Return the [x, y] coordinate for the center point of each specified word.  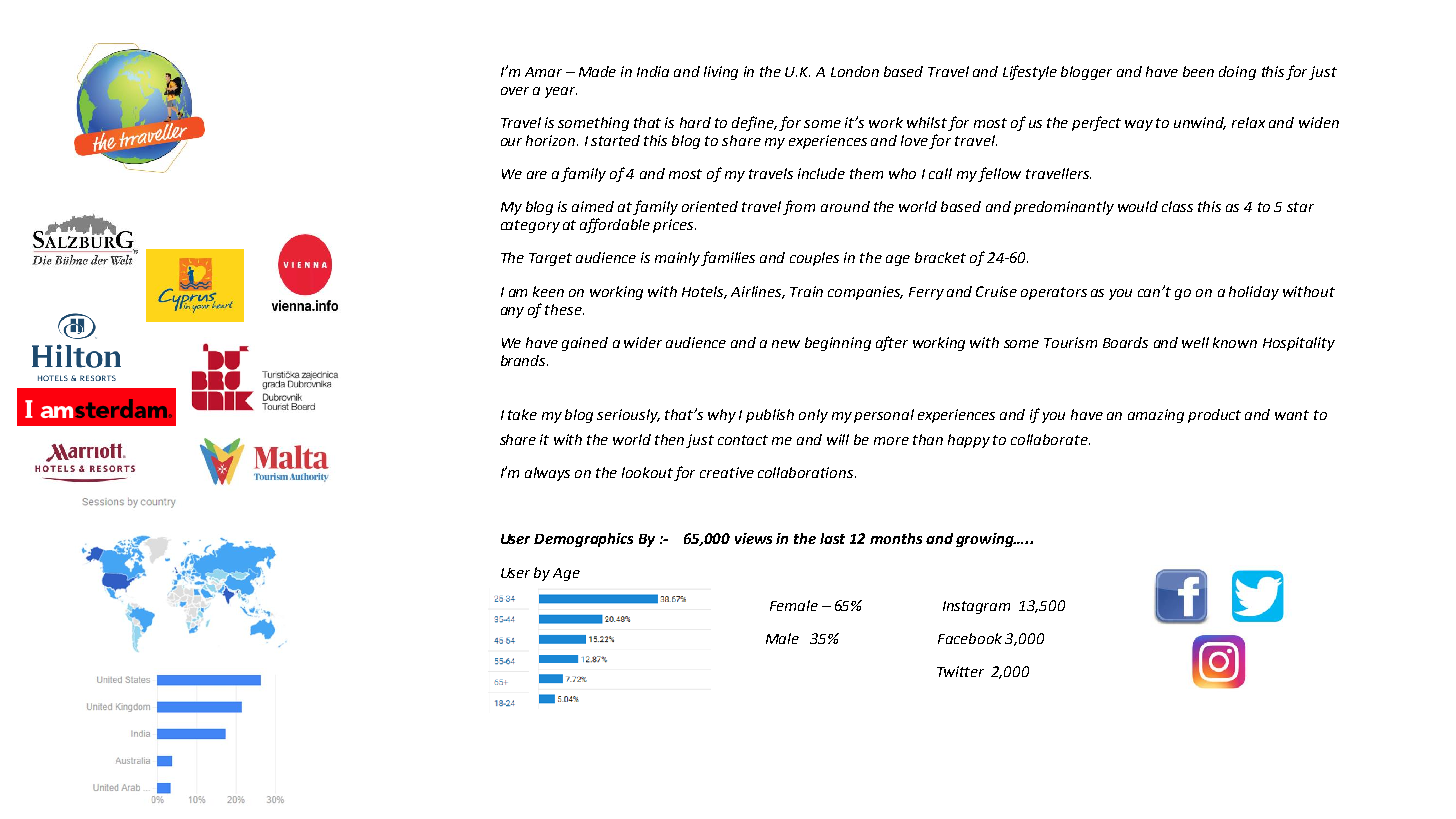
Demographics [583, 540]
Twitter [960, 671]
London [855, 71]
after [892, 343]
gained [585, 344]
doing [1237, 73]
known [1235, 342]
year [561, 92]
